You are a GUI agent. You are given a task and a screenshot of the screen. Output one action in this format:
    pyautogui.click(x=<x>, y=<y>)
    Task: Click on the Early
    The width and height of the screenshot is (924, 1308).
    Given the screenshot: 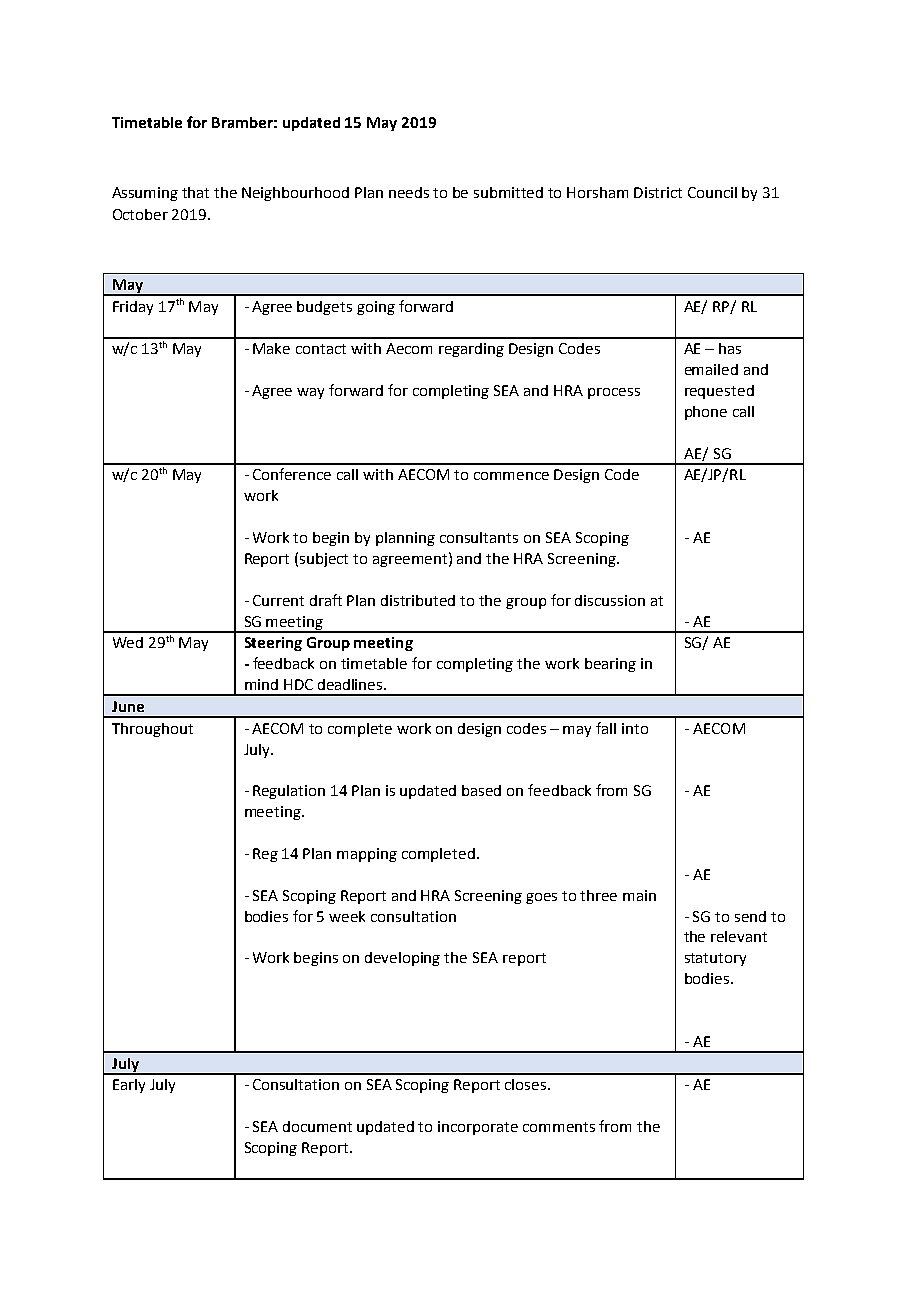 What is the action you would take?
    pyautogui.click(x=129, y=1086)
